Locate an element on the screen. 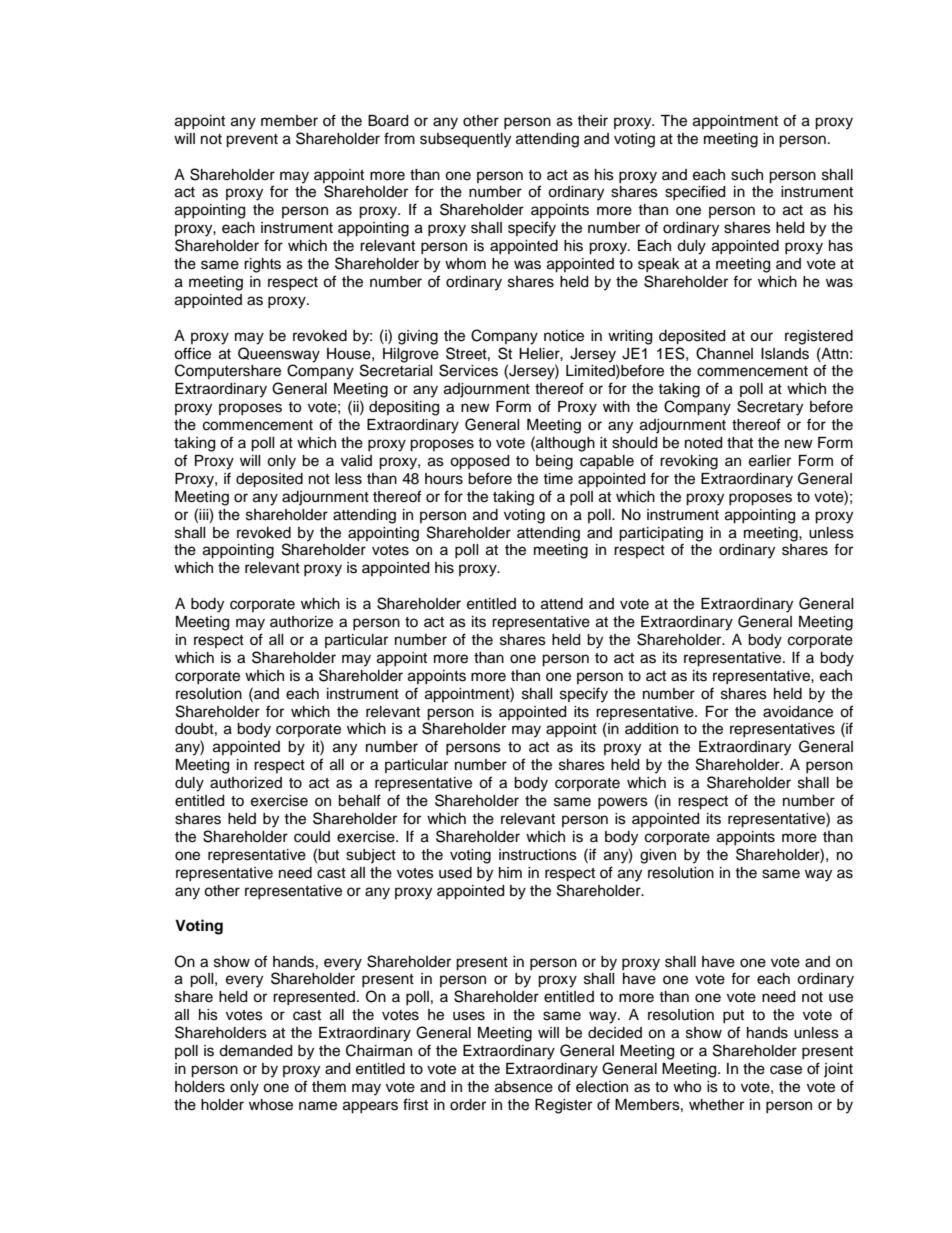 Image resolution: width=952 pixels, height=1233 pixels. participating is located at coordinates (661, 534).
